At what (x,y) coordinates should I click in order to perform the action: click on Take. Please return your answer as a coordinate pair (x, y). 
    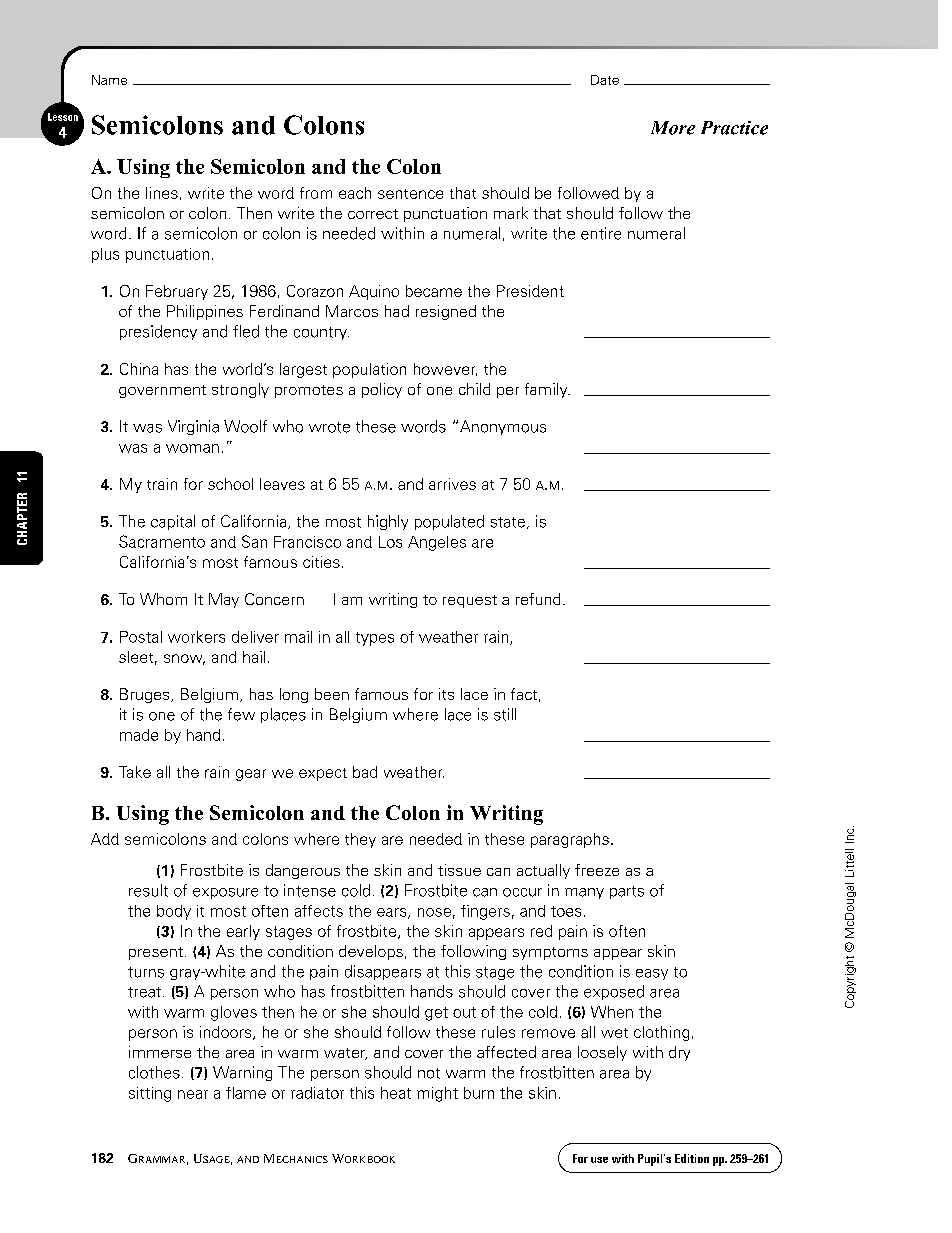
    Looking at the image, I should click on (135, 772).
